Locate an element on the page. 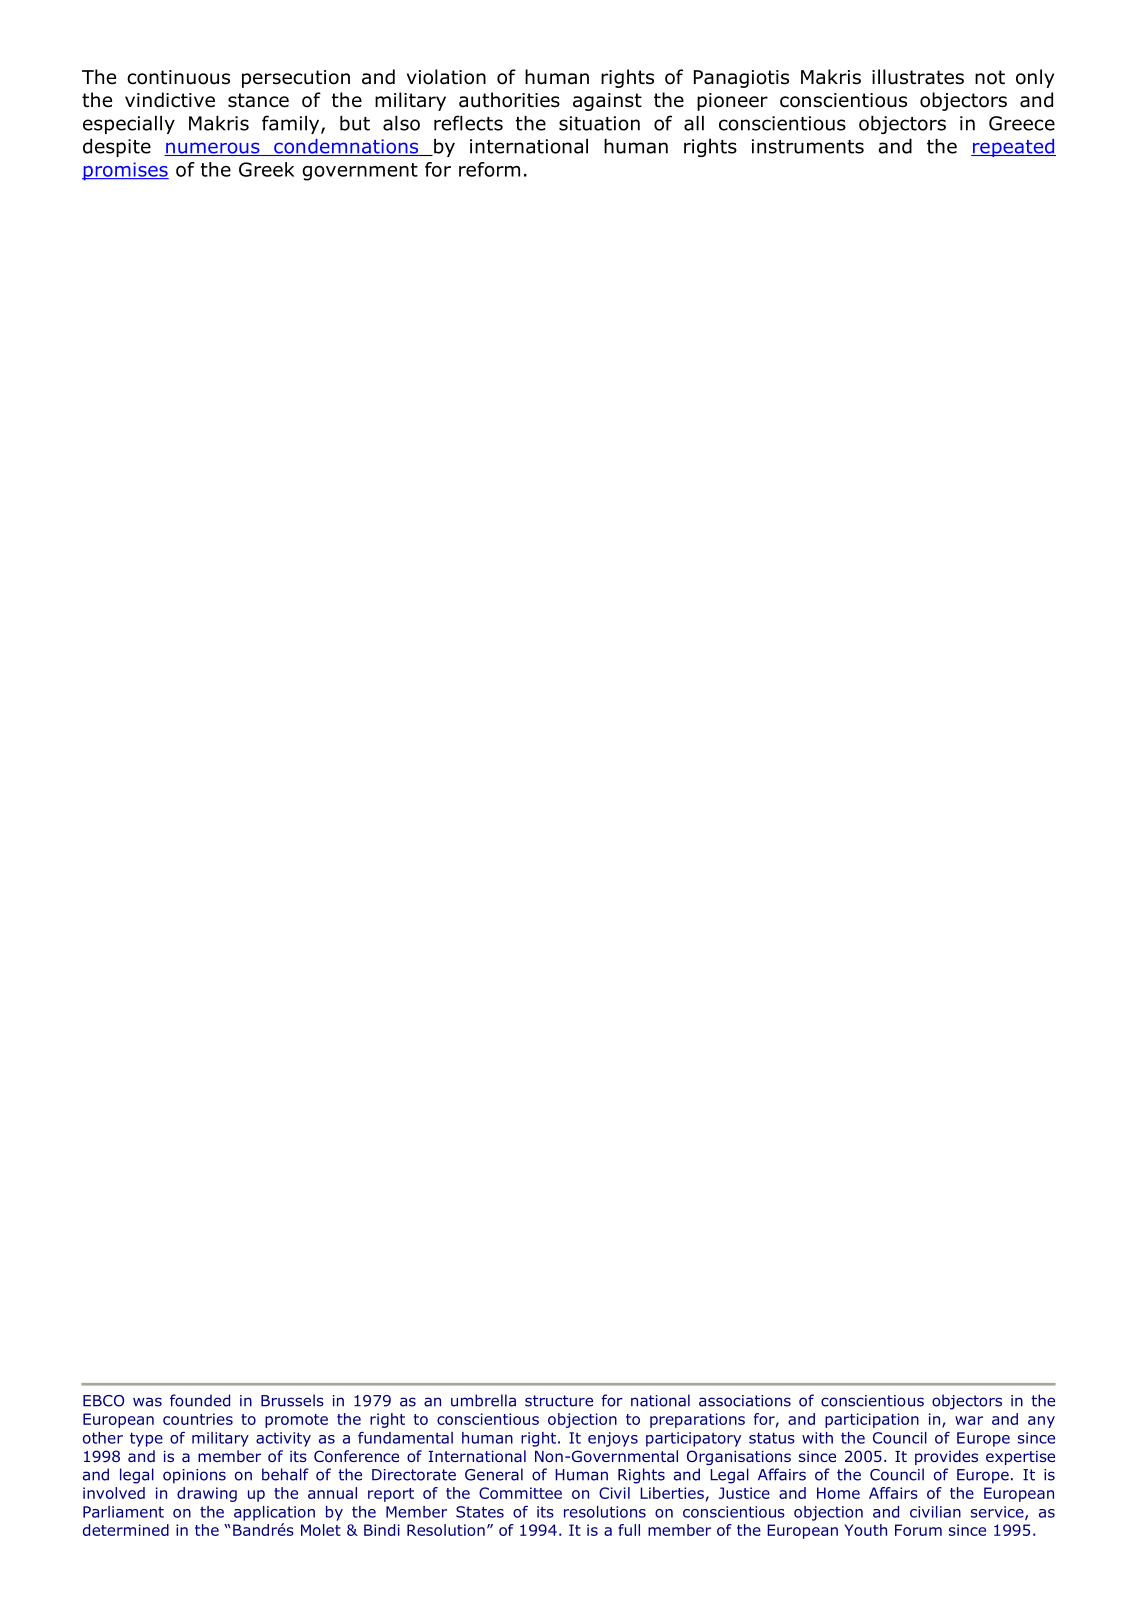 Image resolution: width=1136 pixels, height=1608 pixels. drawing is located at coordinates (207, 1494).
